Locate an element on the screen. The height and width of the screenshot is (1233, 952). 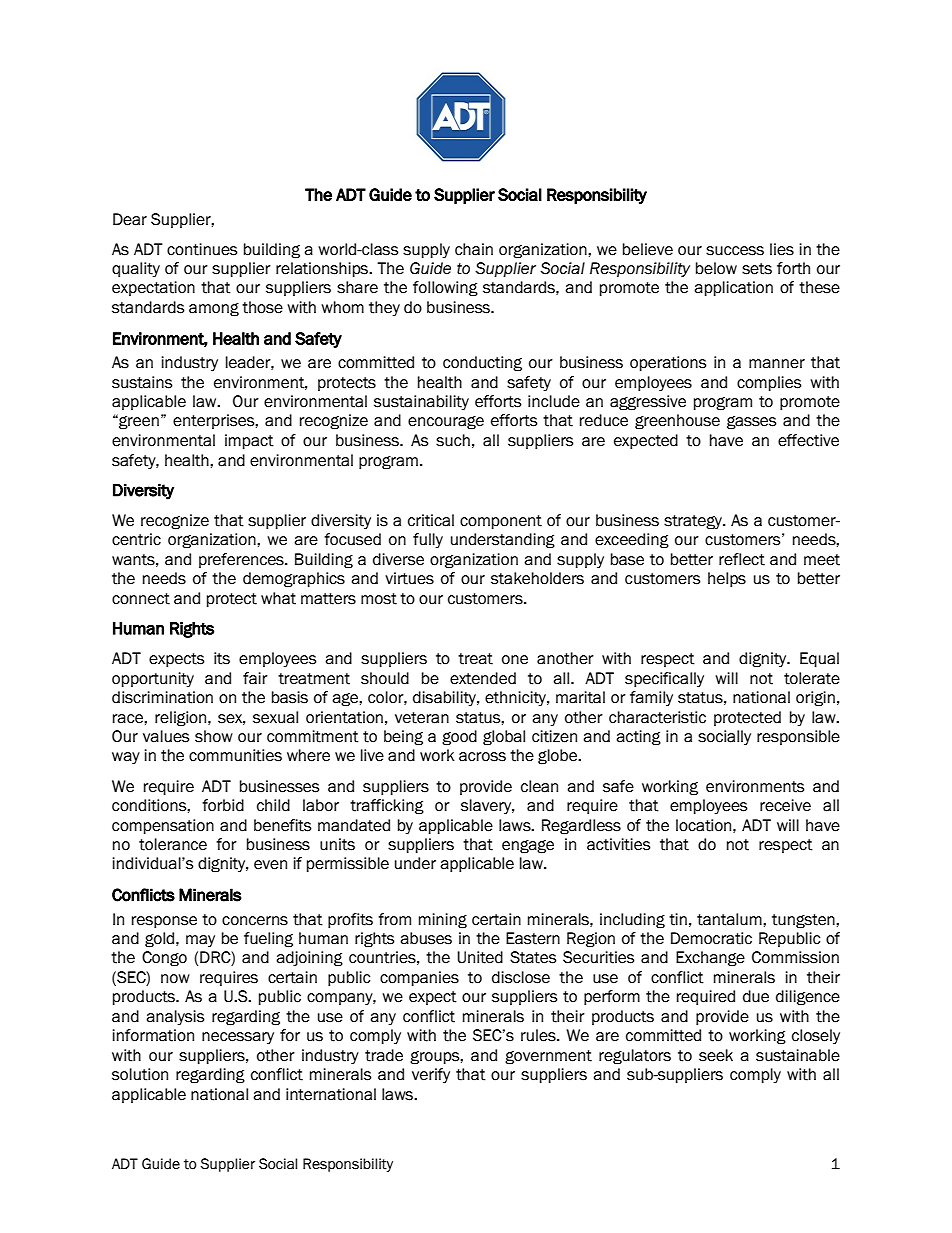
success is located at coordinates (735, 251).
